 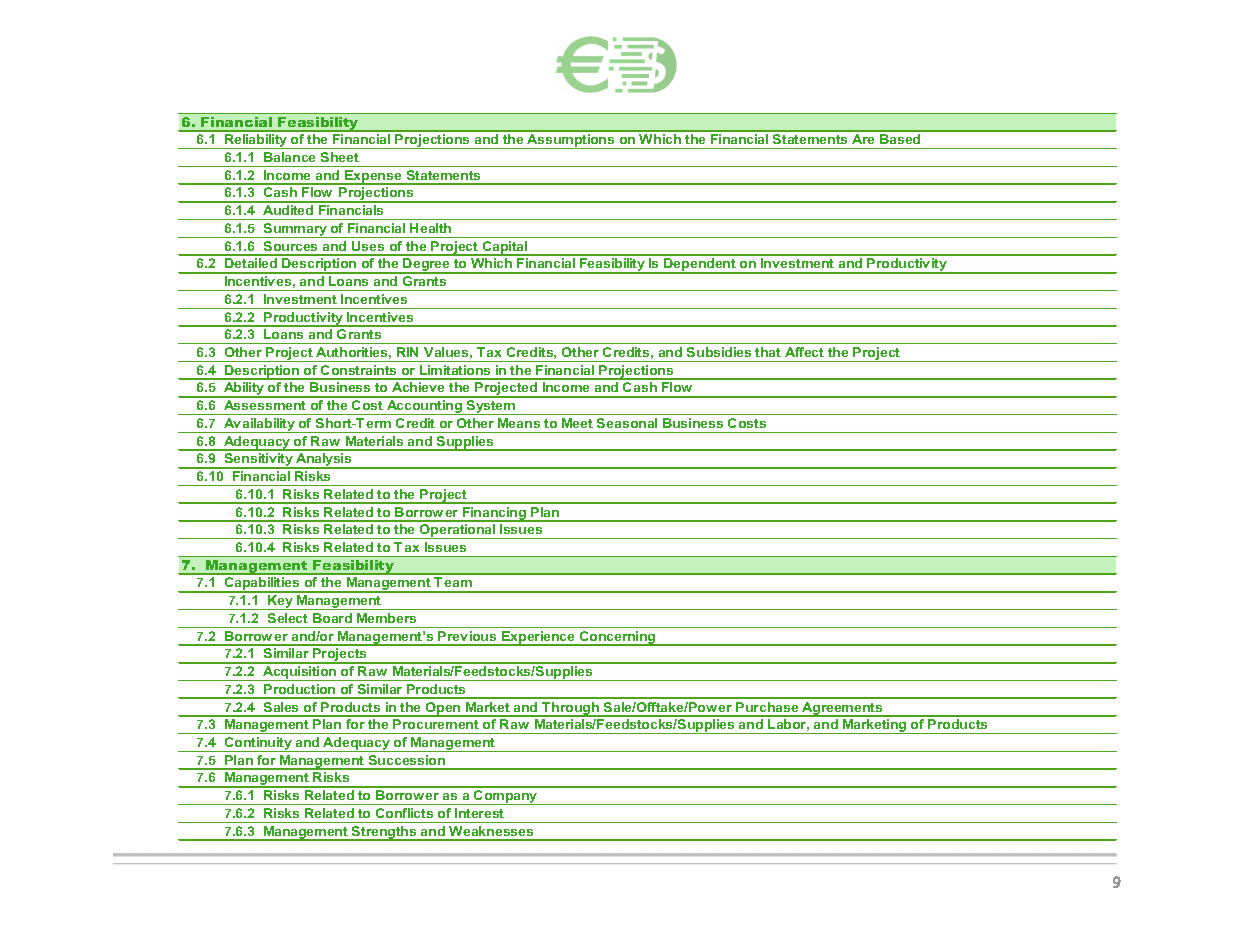 I want to click on Experience, so click(x=538, y=638).
